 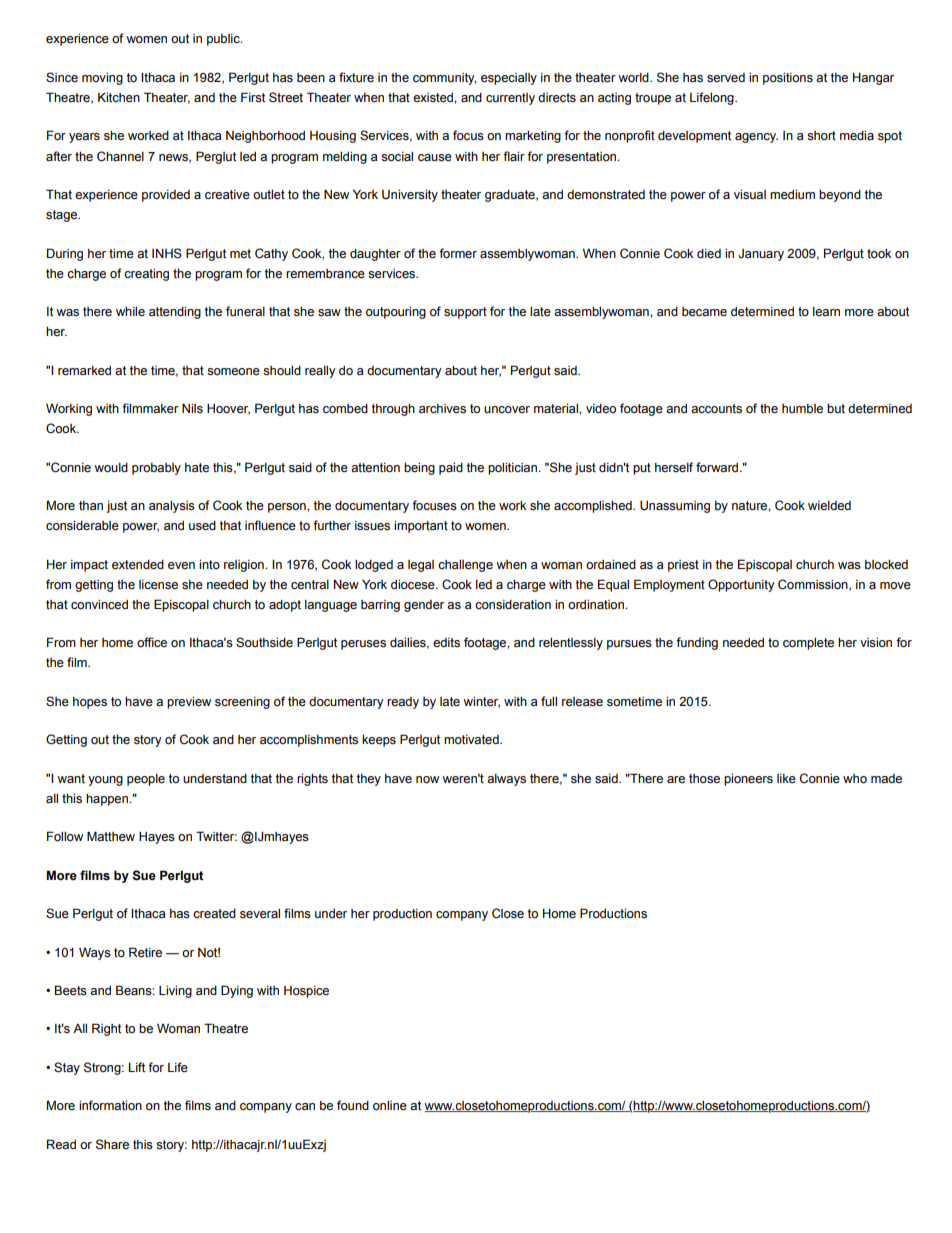 What do you see at coordinates (214, 914) in the screenshot?
I see `created` at bounding box center [214, 914].
